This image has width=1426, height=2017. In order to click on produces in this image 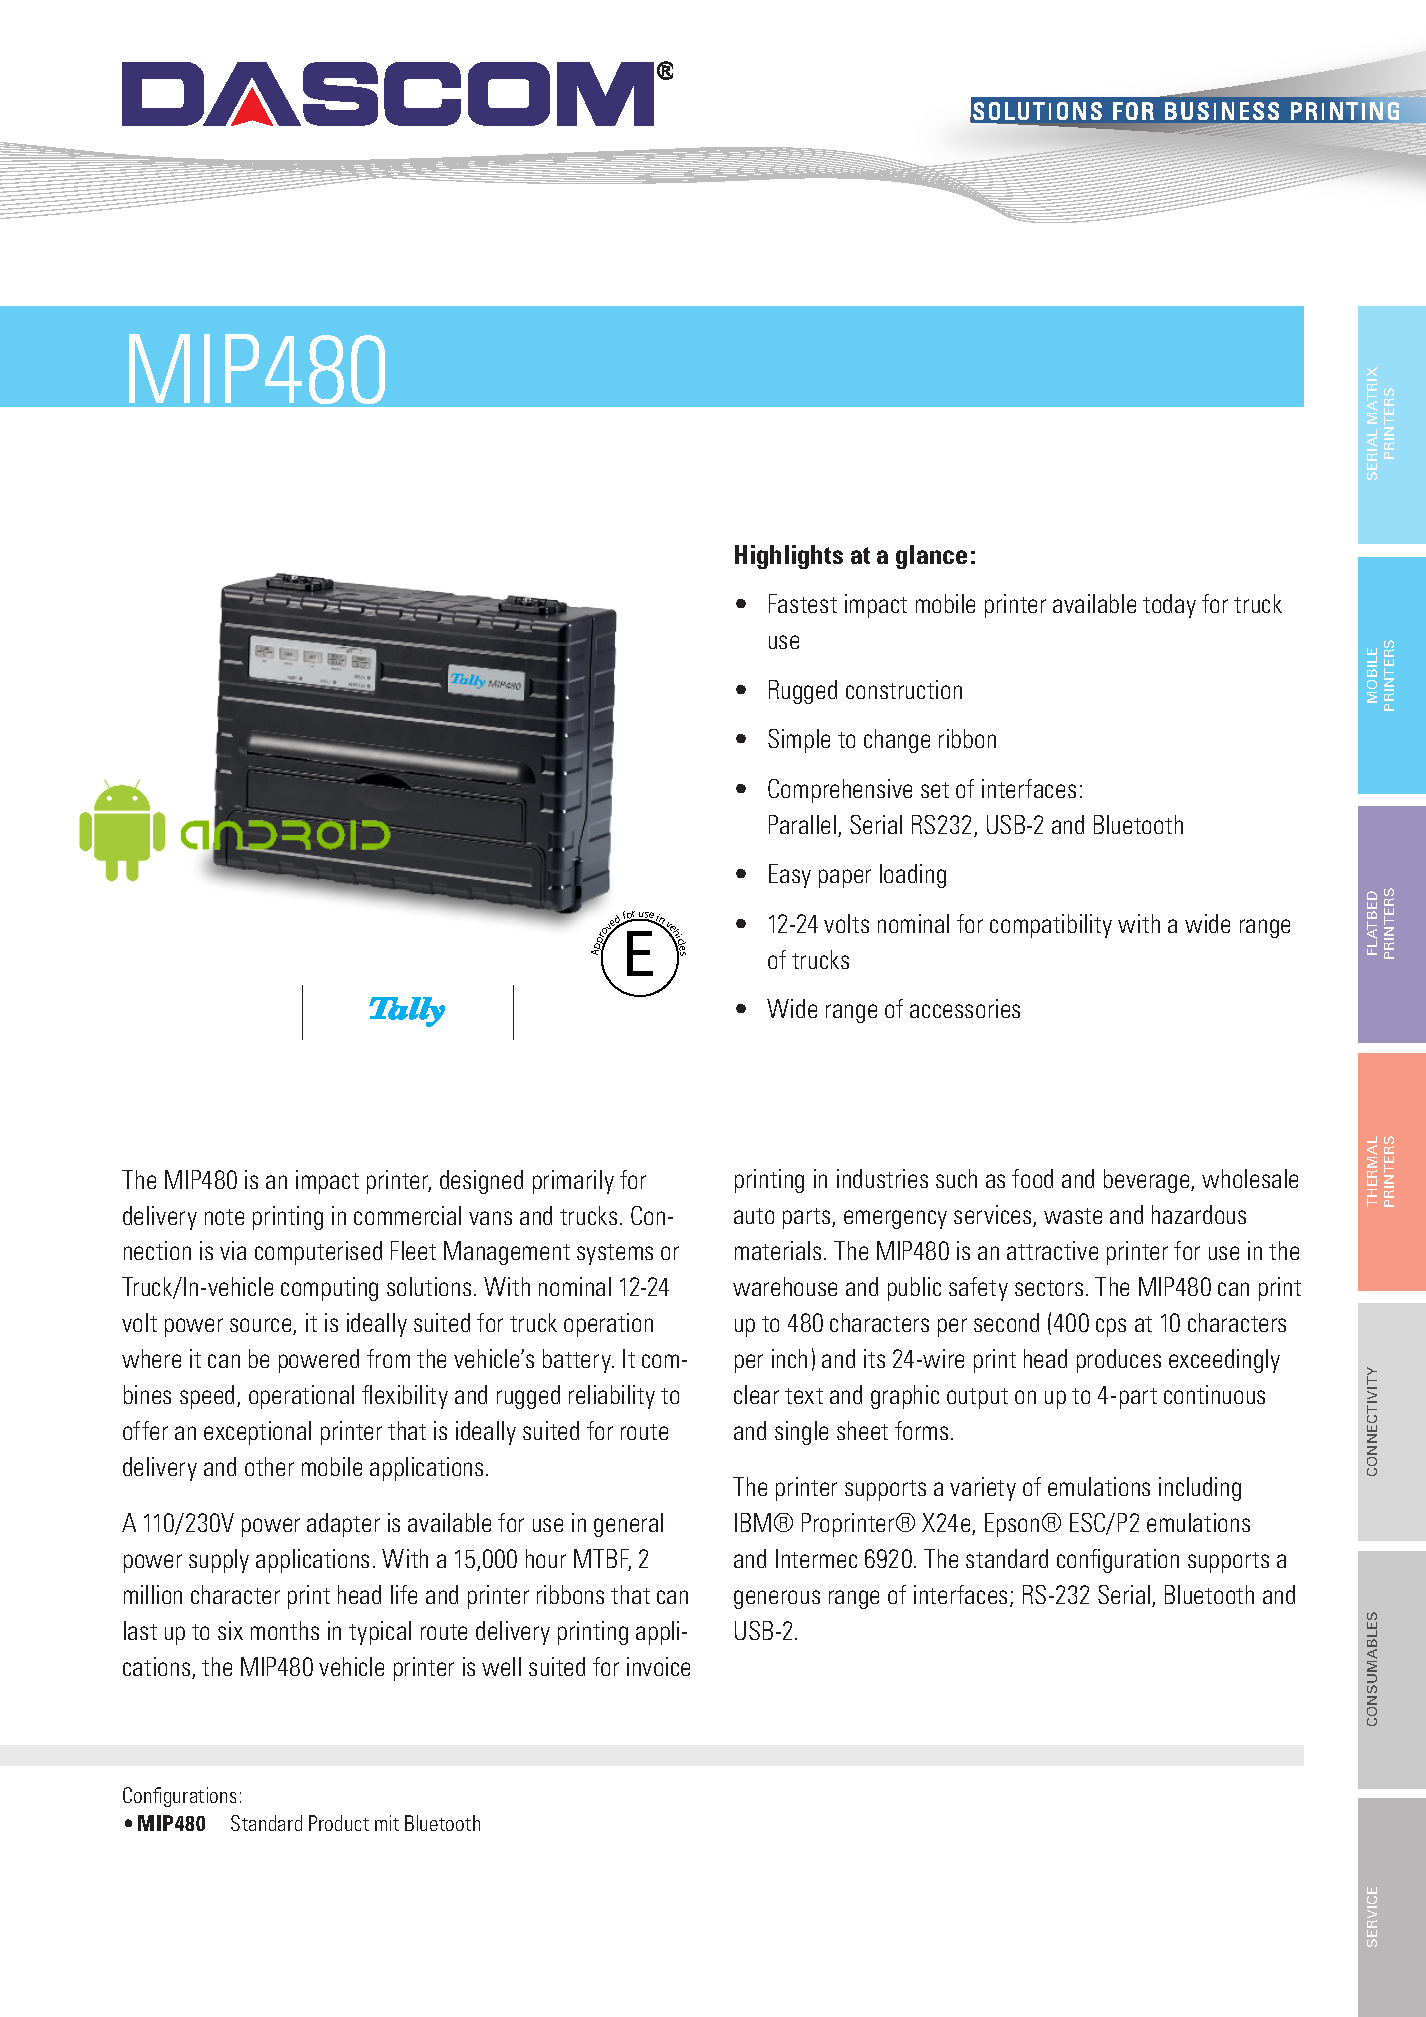, I will do `click(1119, 1361)`.
